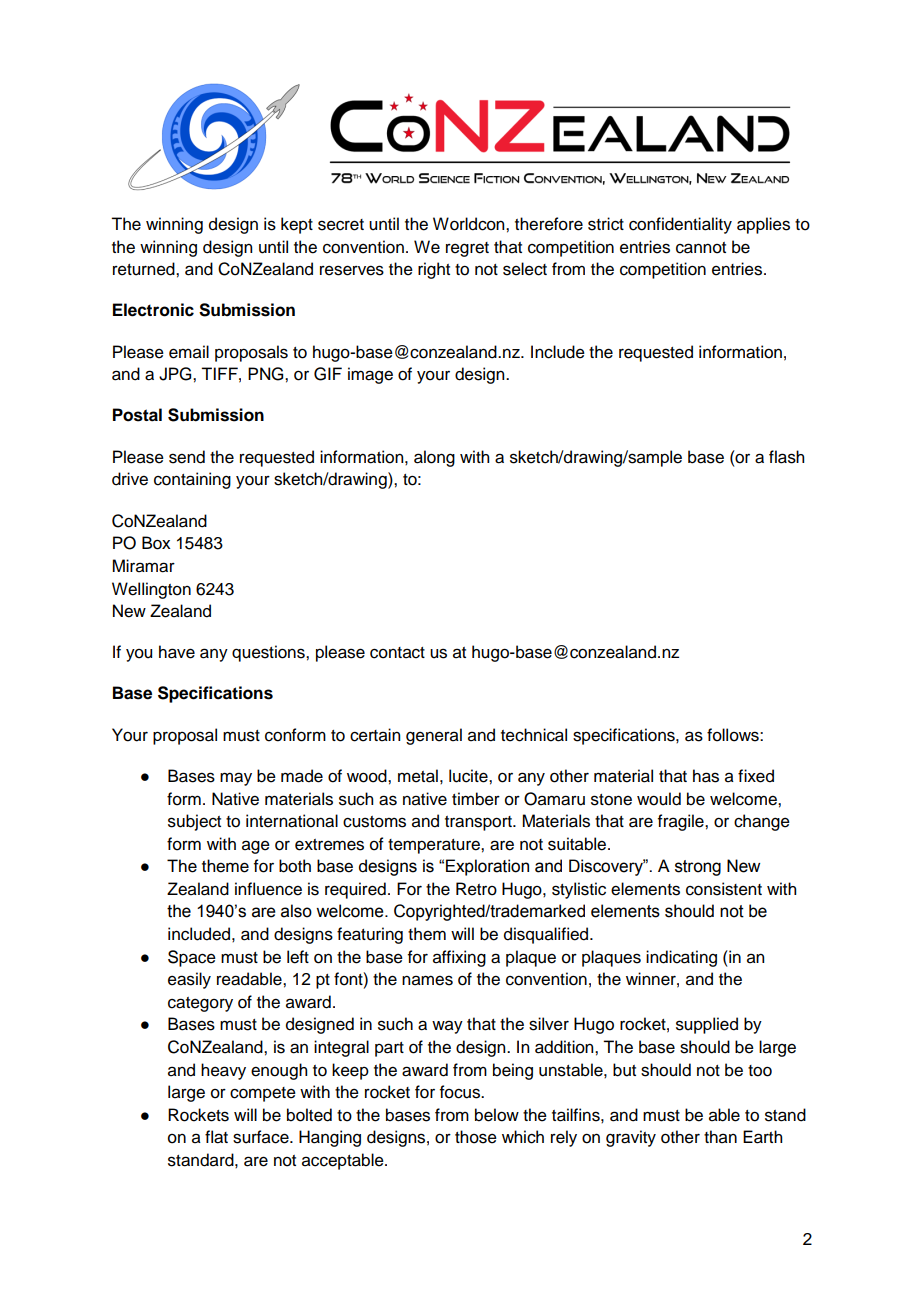  What do you see at coordinates (720, 1137) in the document?
I see `than` at bounding box center [720, 1137].
